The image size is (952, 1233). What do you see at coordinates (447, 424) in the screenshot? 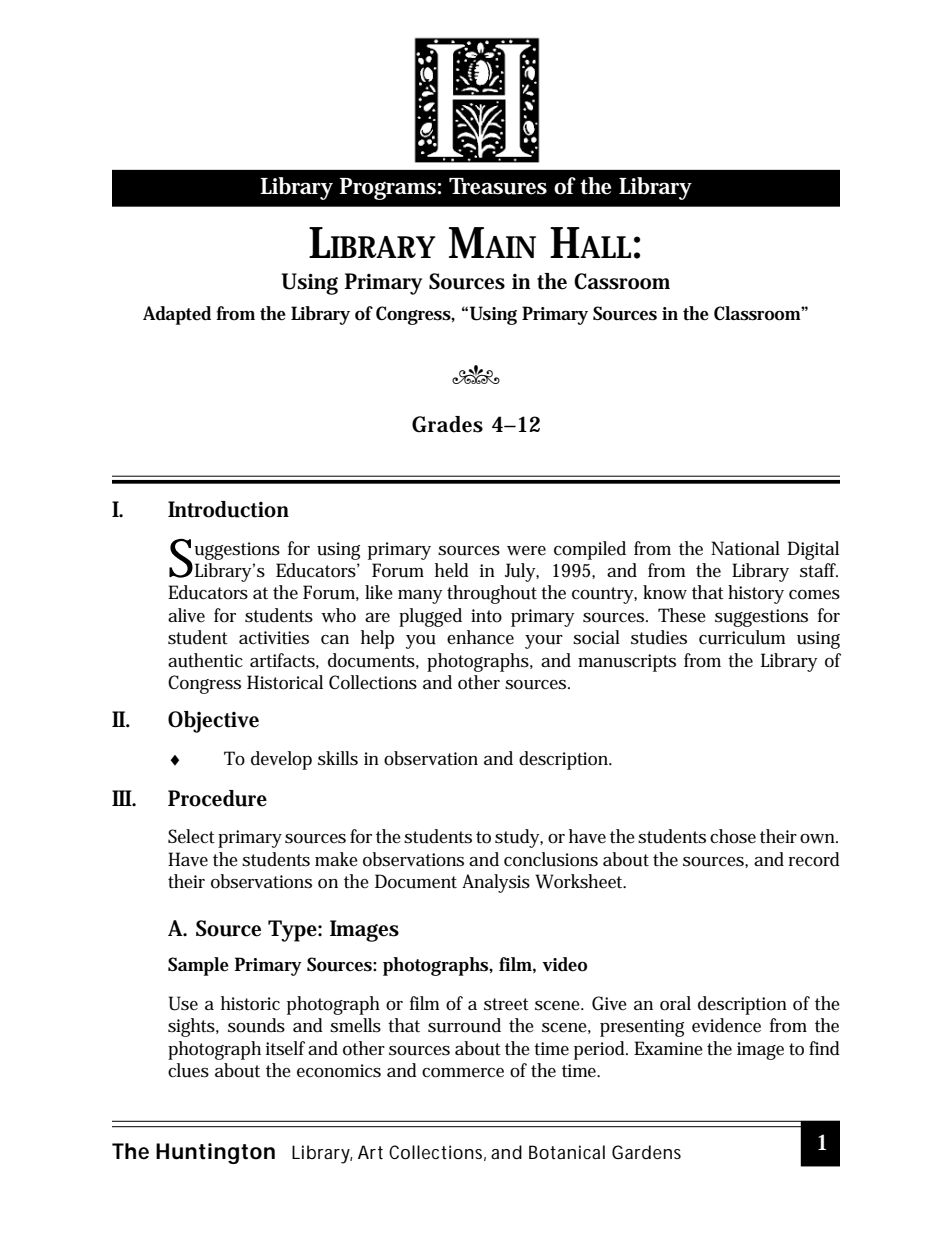
I see `Grades` at bounding box center [447, 424].
